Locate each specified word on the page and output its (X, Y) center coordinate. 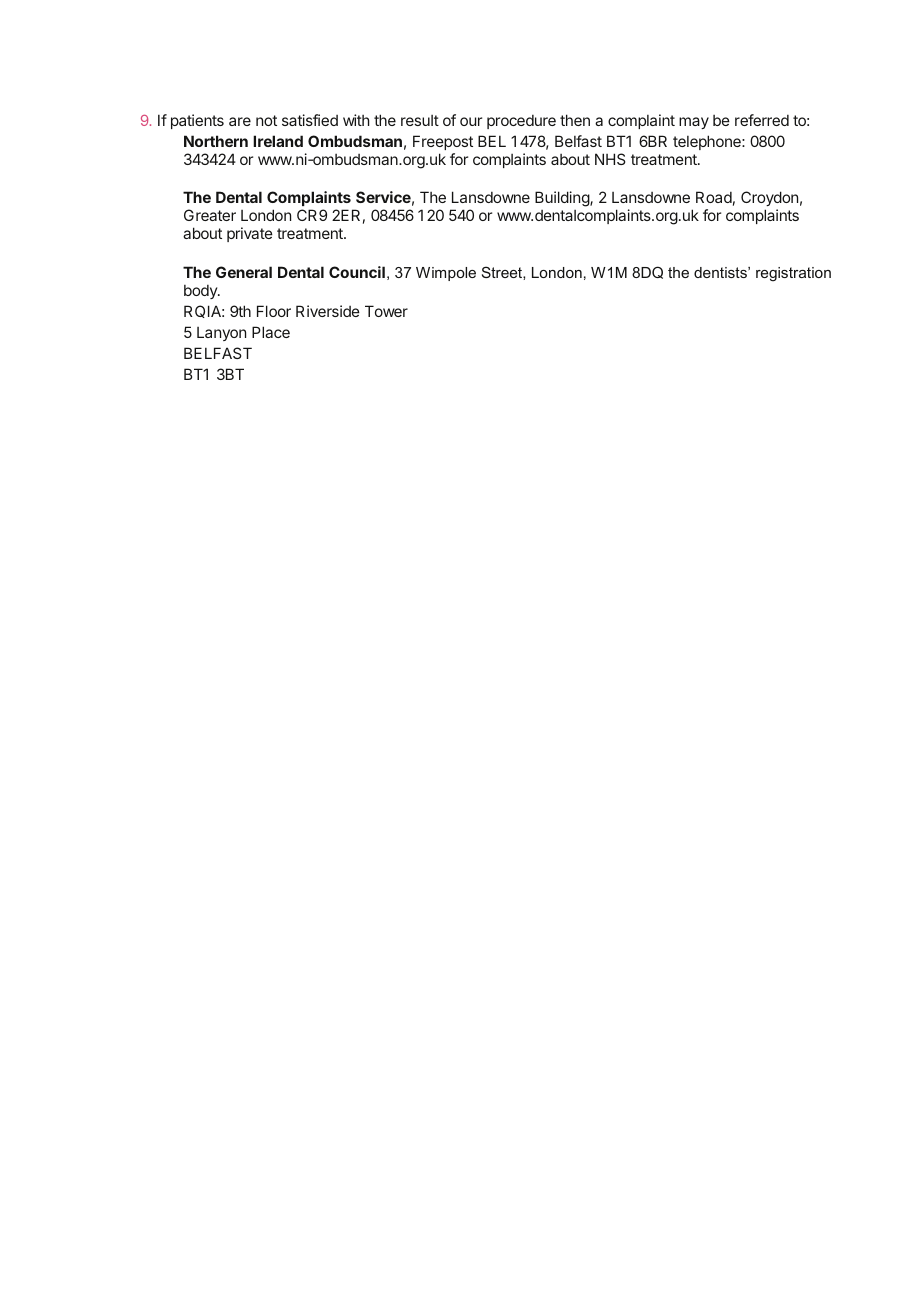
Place (271, 332)
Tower (386, 311)
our (471, 121)
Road (714, 197)
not (266, 120)
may (694, 123)
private (250, 234)
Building (563, 199)
